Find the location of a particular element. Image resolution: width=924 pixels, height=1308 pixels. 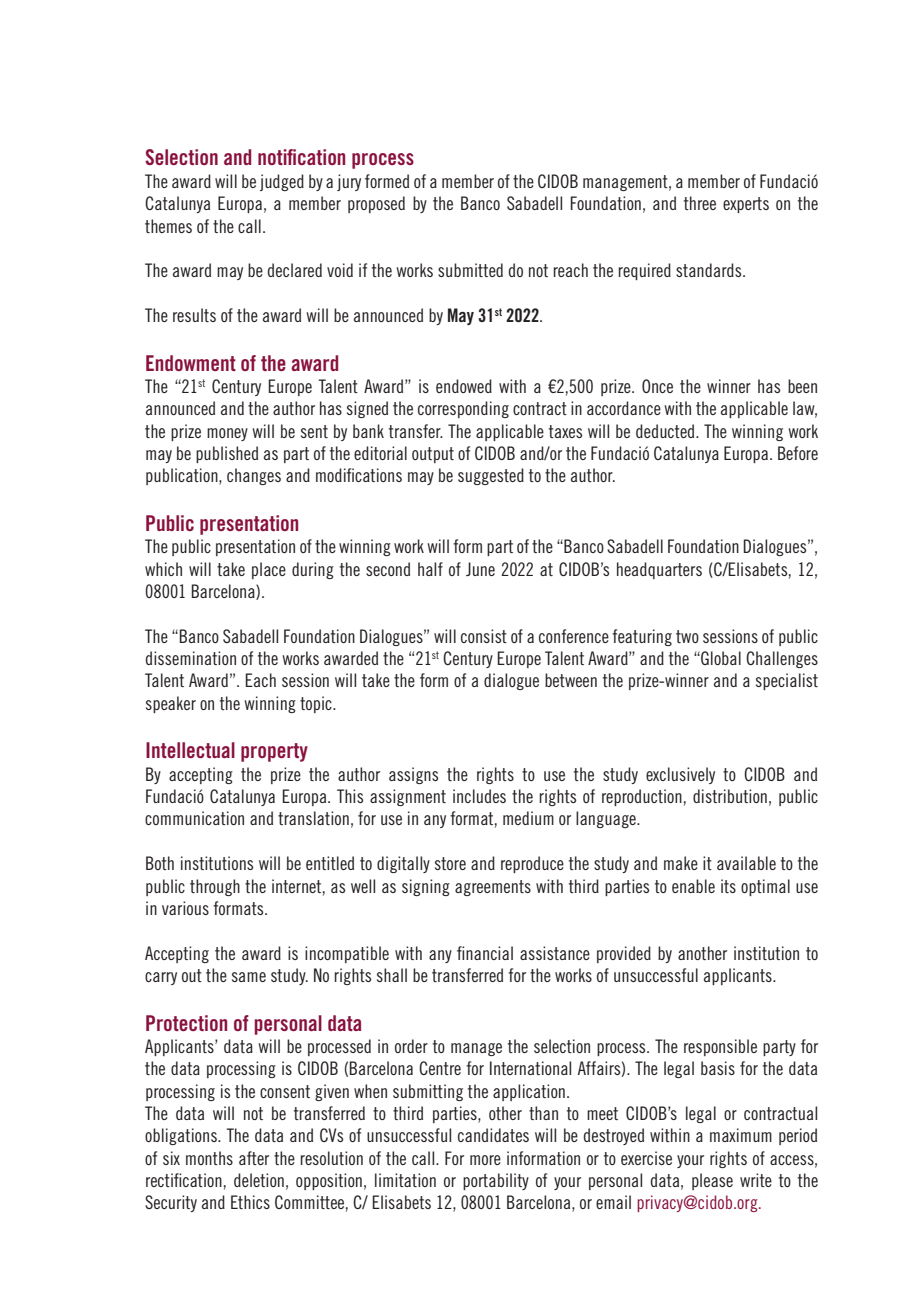

experts is located at coordinates (746, 205).
